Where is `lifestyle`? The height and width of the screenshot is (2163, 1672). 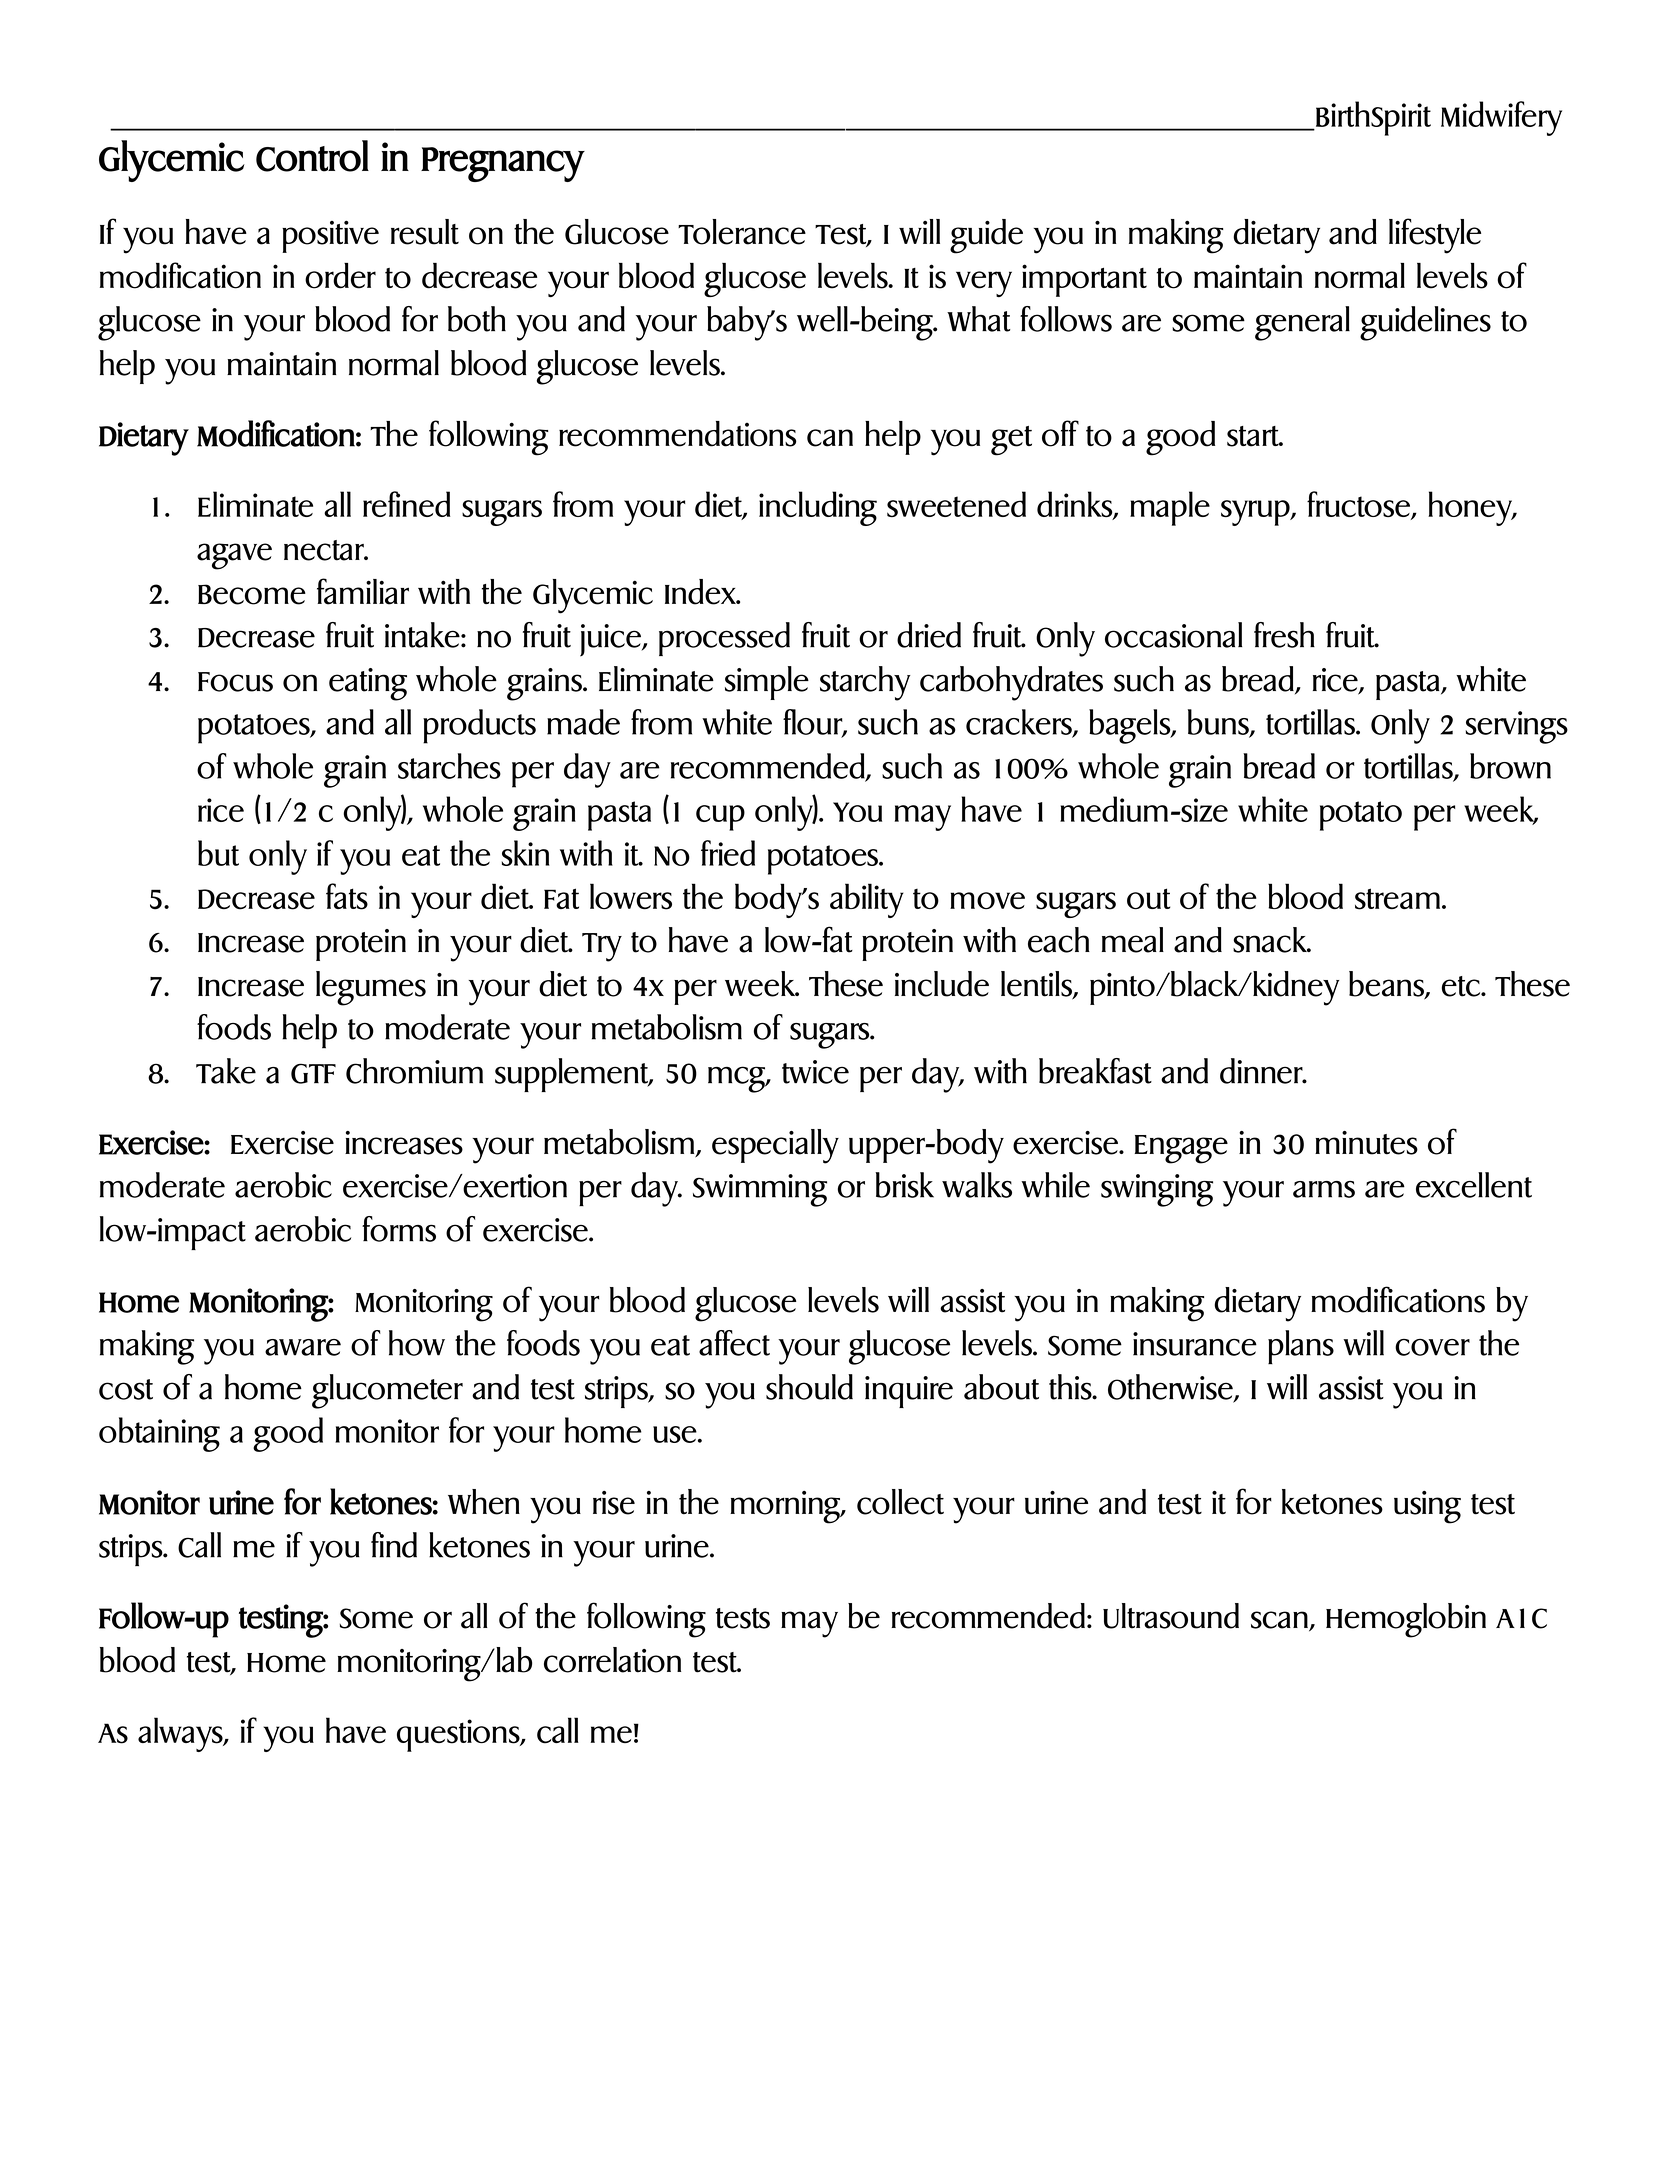 lifestyle is located at coordinates (1435, 236).
